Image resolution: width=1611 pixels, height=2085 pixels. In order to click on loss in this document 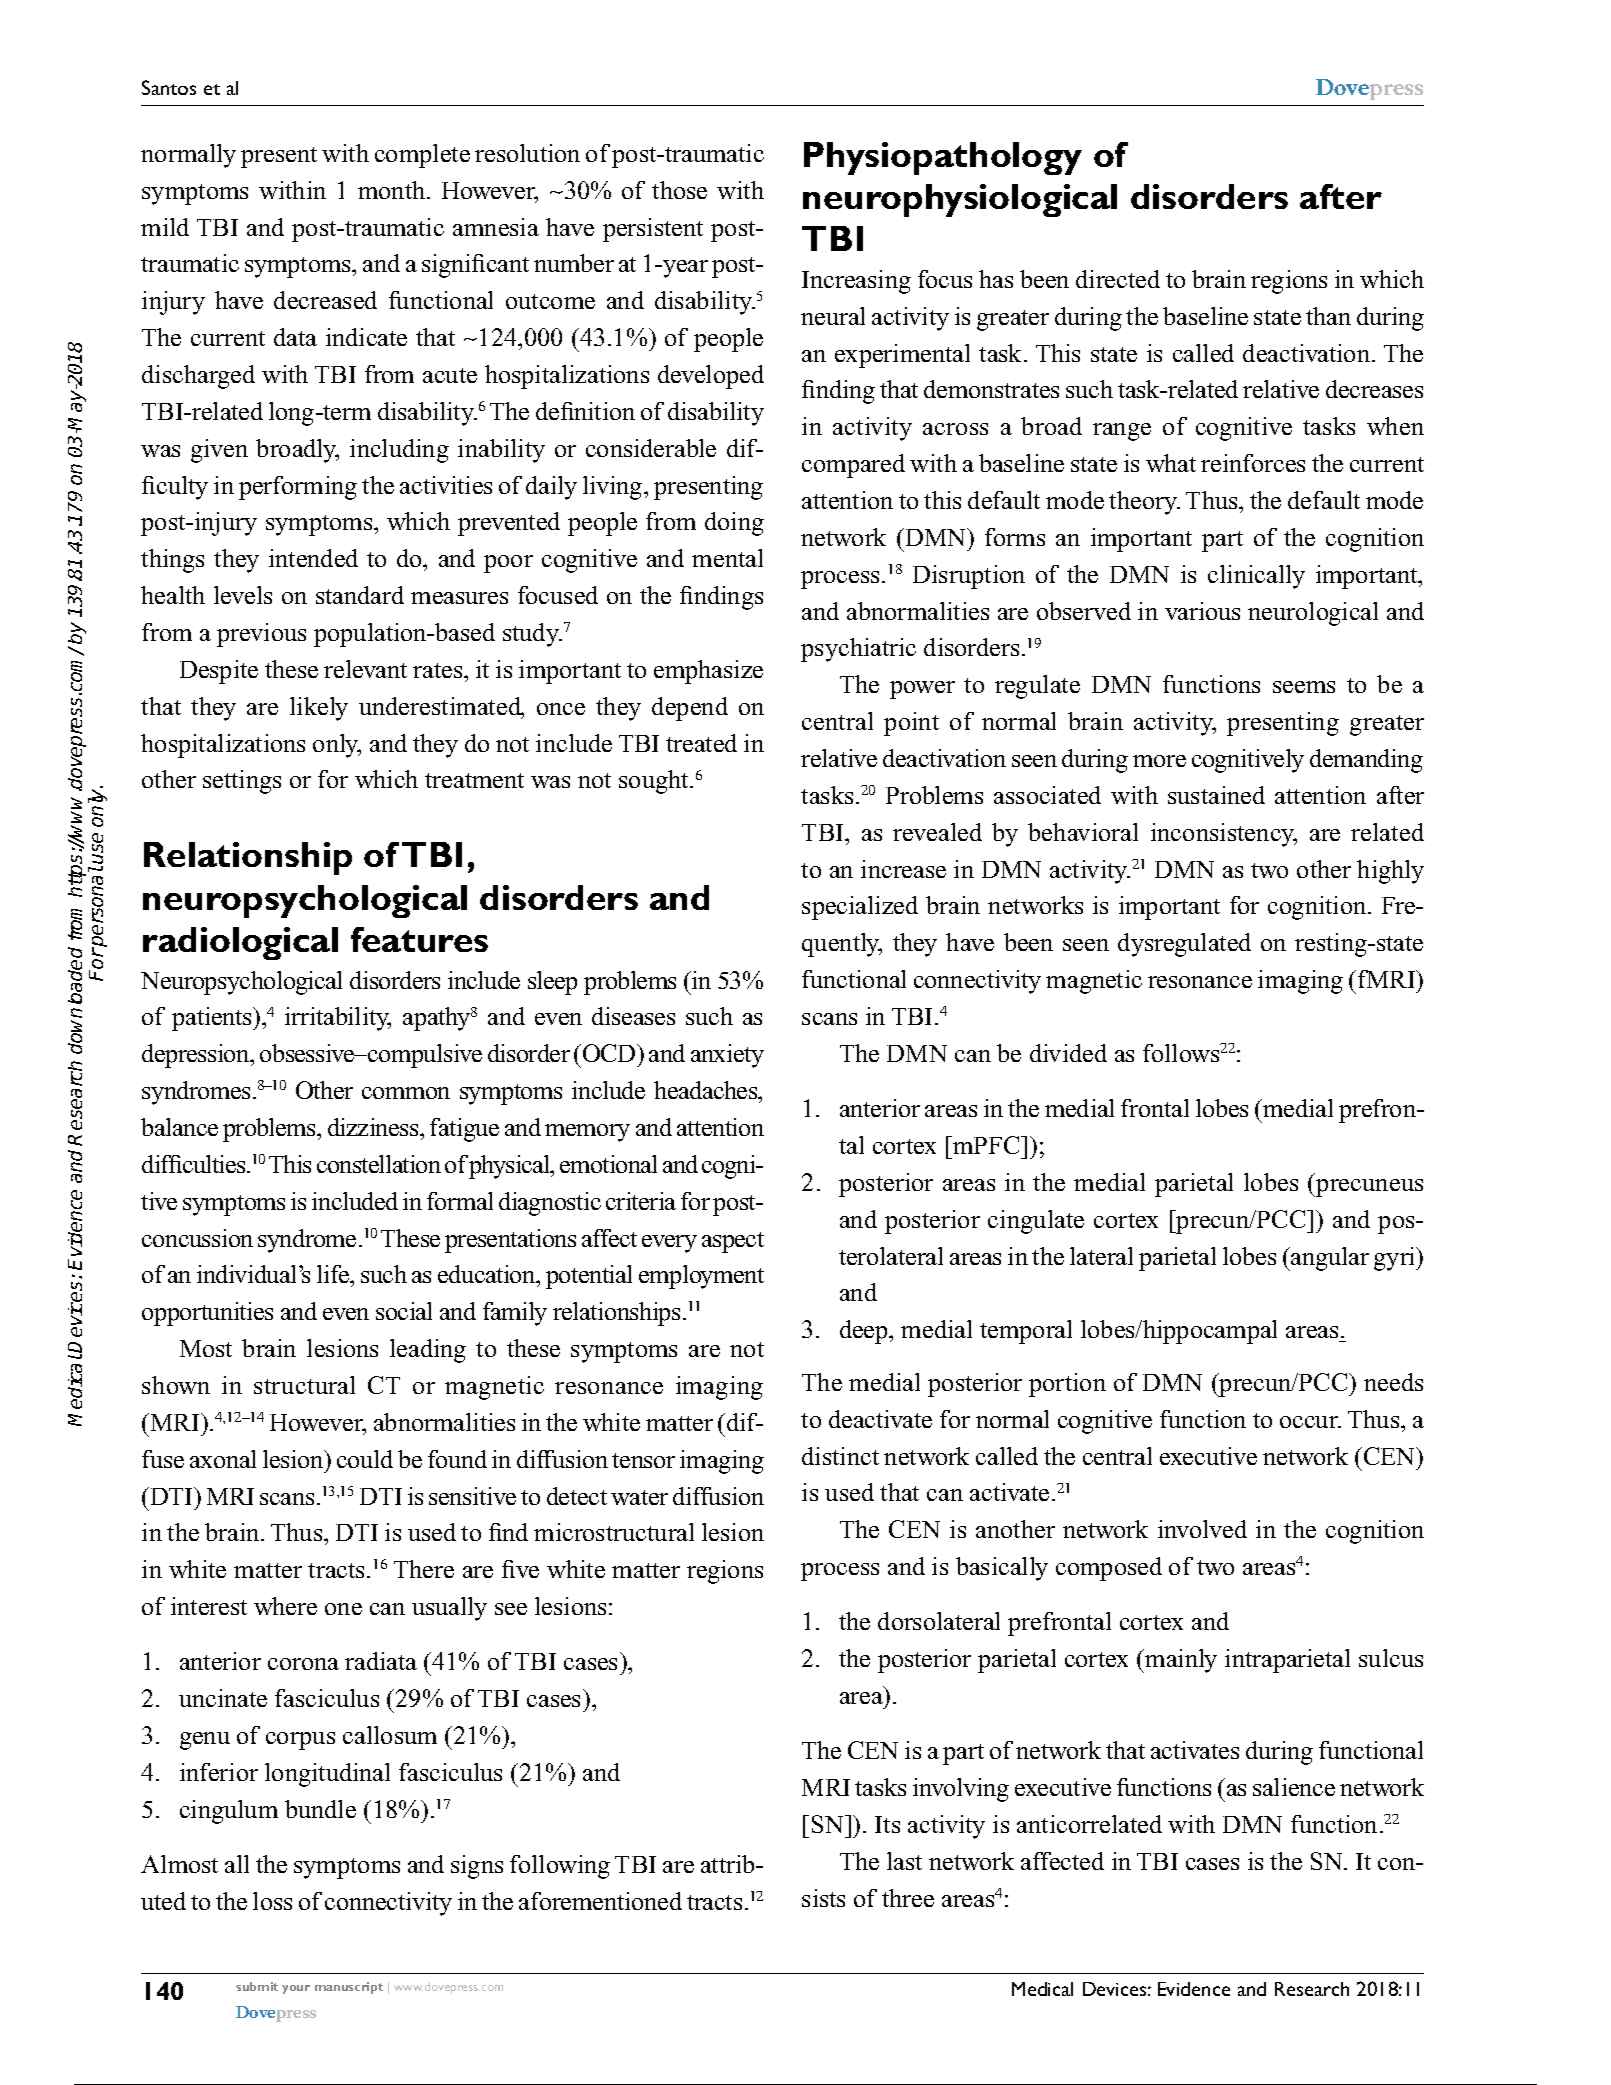, I will do `click(272, 1901)`.
